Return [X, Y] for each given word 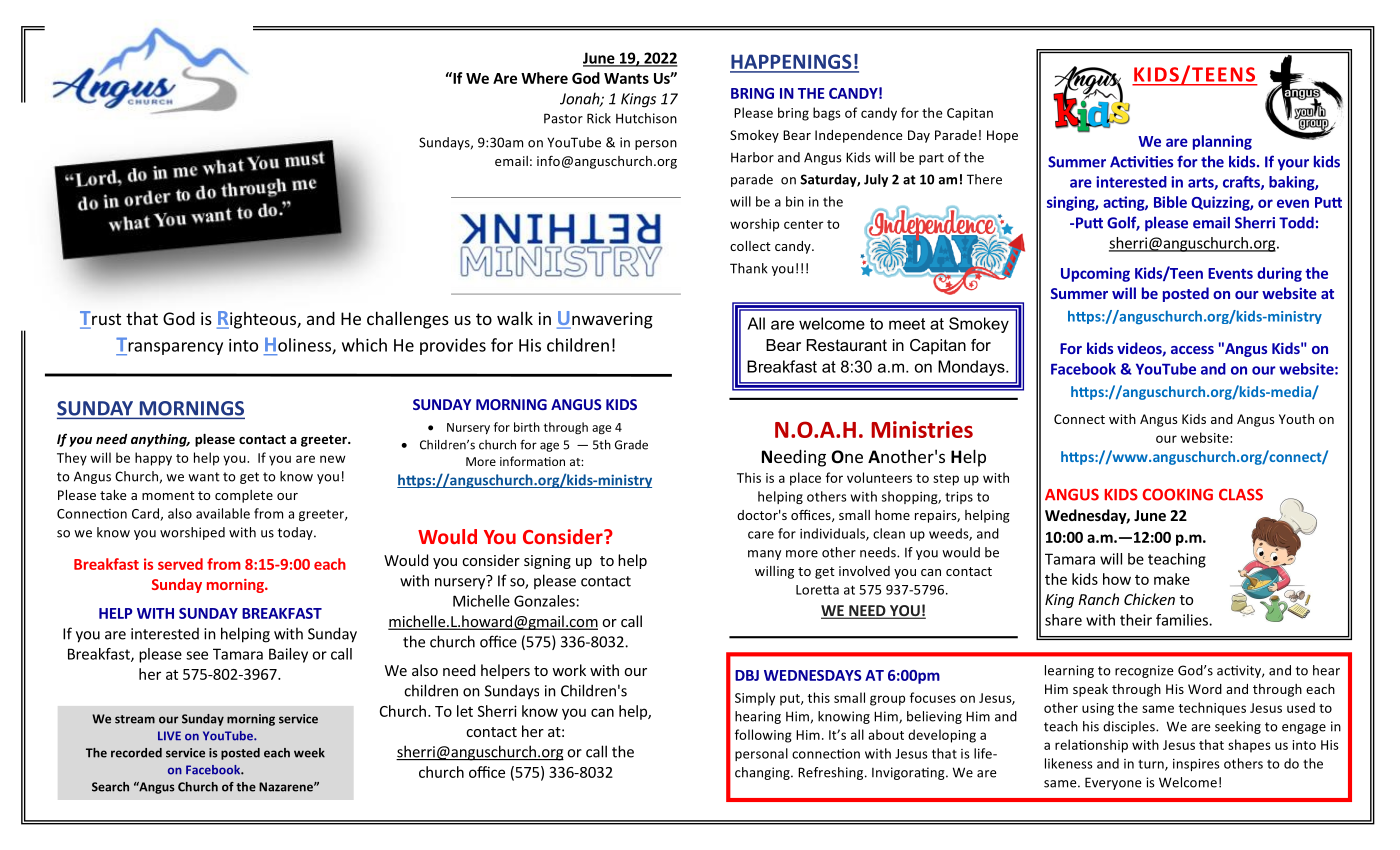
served [180, 564]
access [1192, 350]
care [761, 535]
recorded [136, 753]
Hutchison [646, 118]
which [364, 345]
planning [1222, 142]
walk [515, 318]
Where [544, 78]
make [1172, 579]
